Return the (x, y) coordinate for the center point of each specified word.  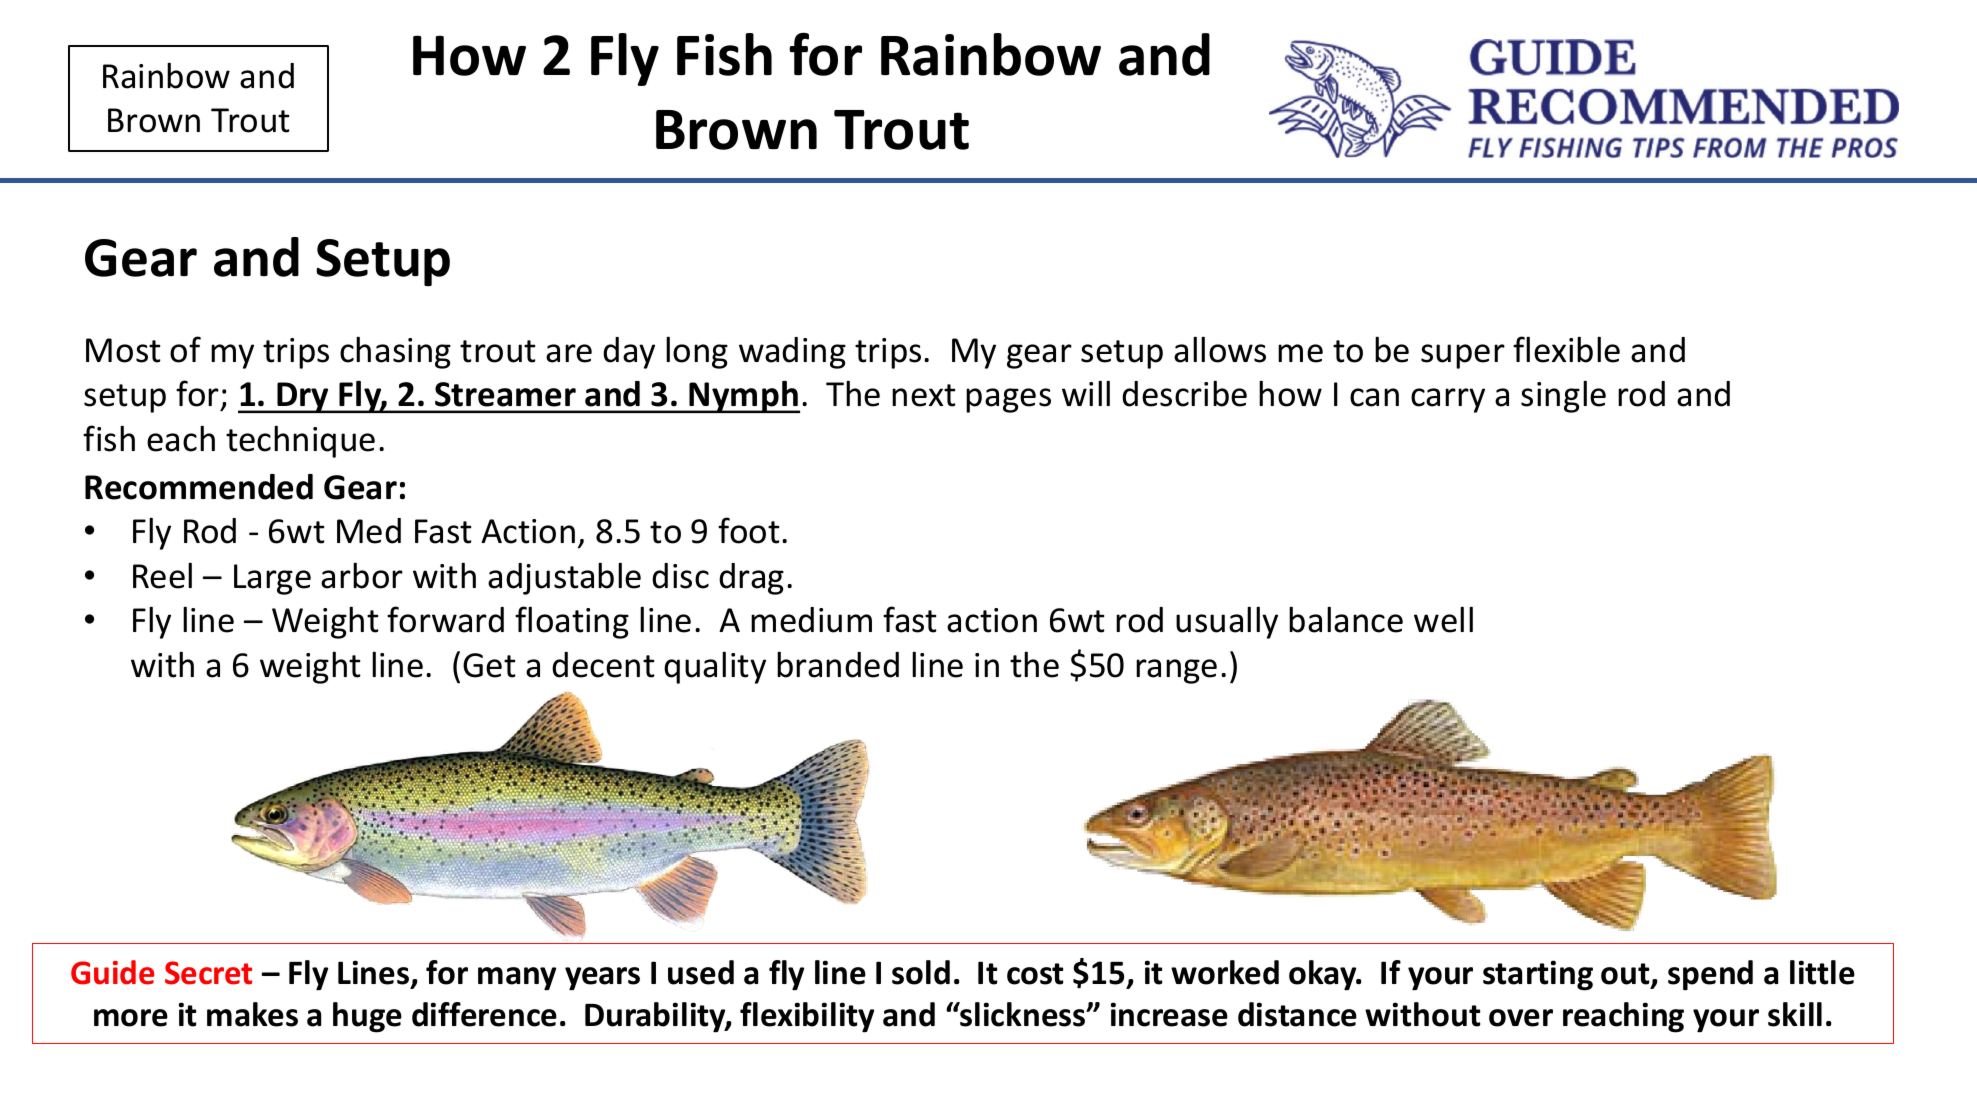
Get (489, 665)
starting (1538, 975)
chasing (395, 352)
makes (252, 1014)
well (1443, 619)
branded (838, 664)
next (924, 395)
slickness (1023, 1014)
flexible (1566, 349)
